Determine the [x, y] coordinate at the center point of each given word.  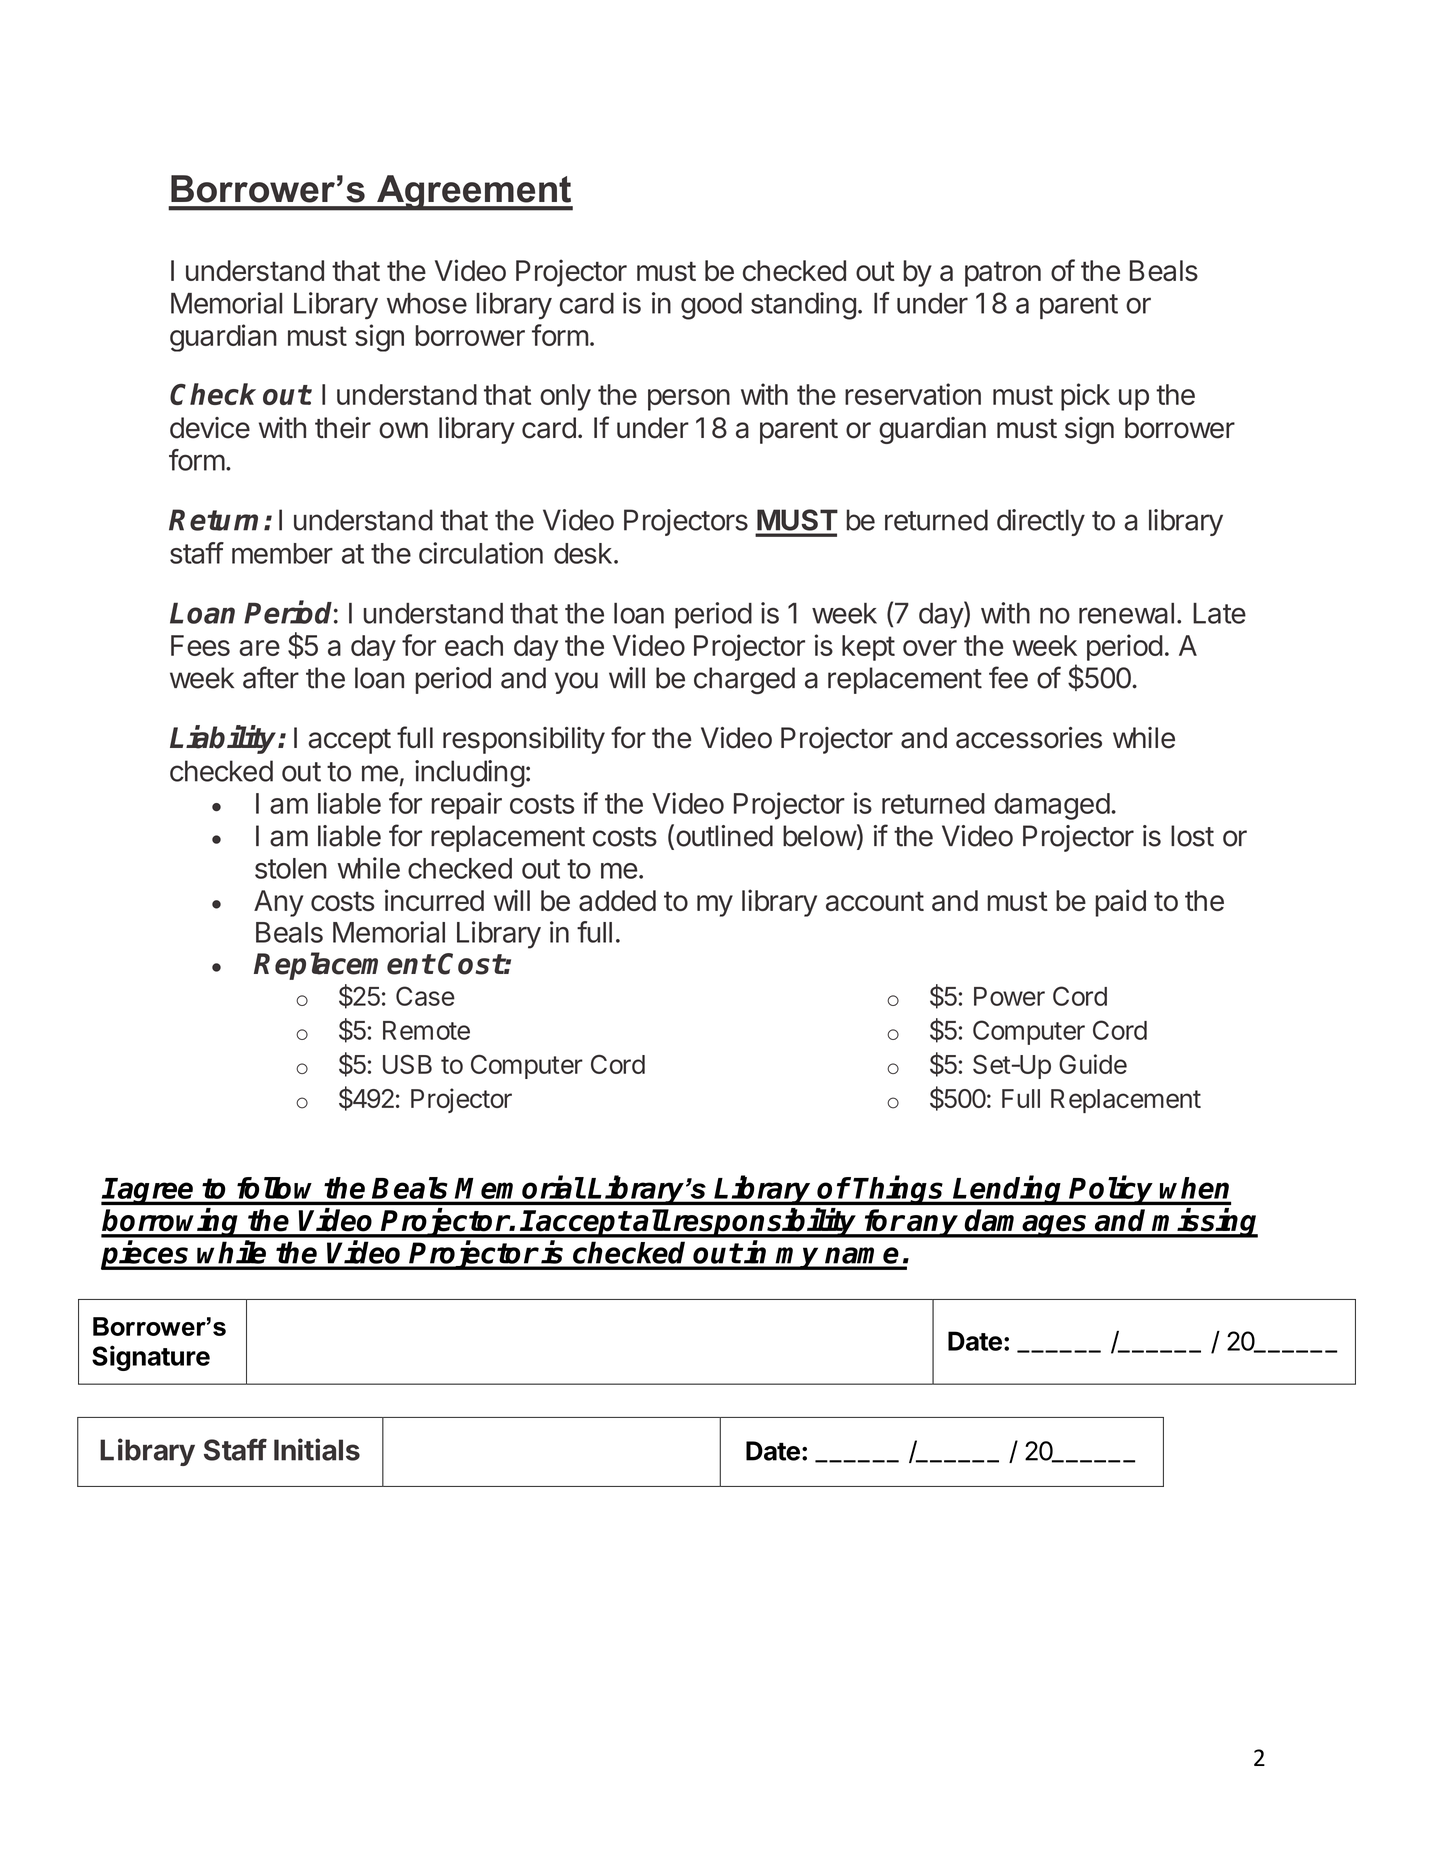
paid [1120, 903]
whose [427, 303]
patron [1003, 274]
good [711, 306]
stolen [291, 868]
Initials [317, 1449]
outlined [724, 836]
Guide [1093, 1064]
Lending [1008, 1190]
